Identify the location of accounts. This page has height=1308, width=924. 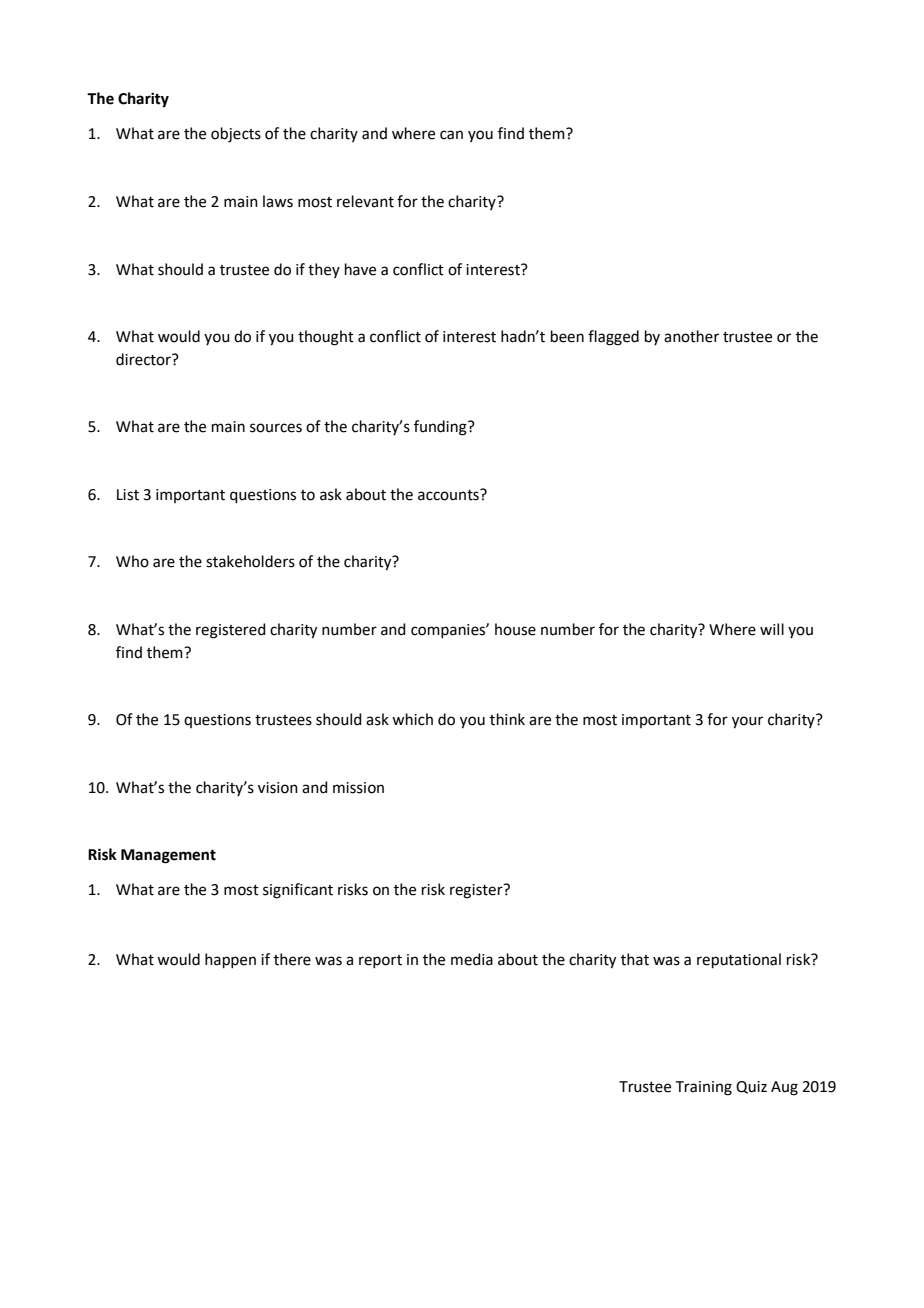
(449, 495).
